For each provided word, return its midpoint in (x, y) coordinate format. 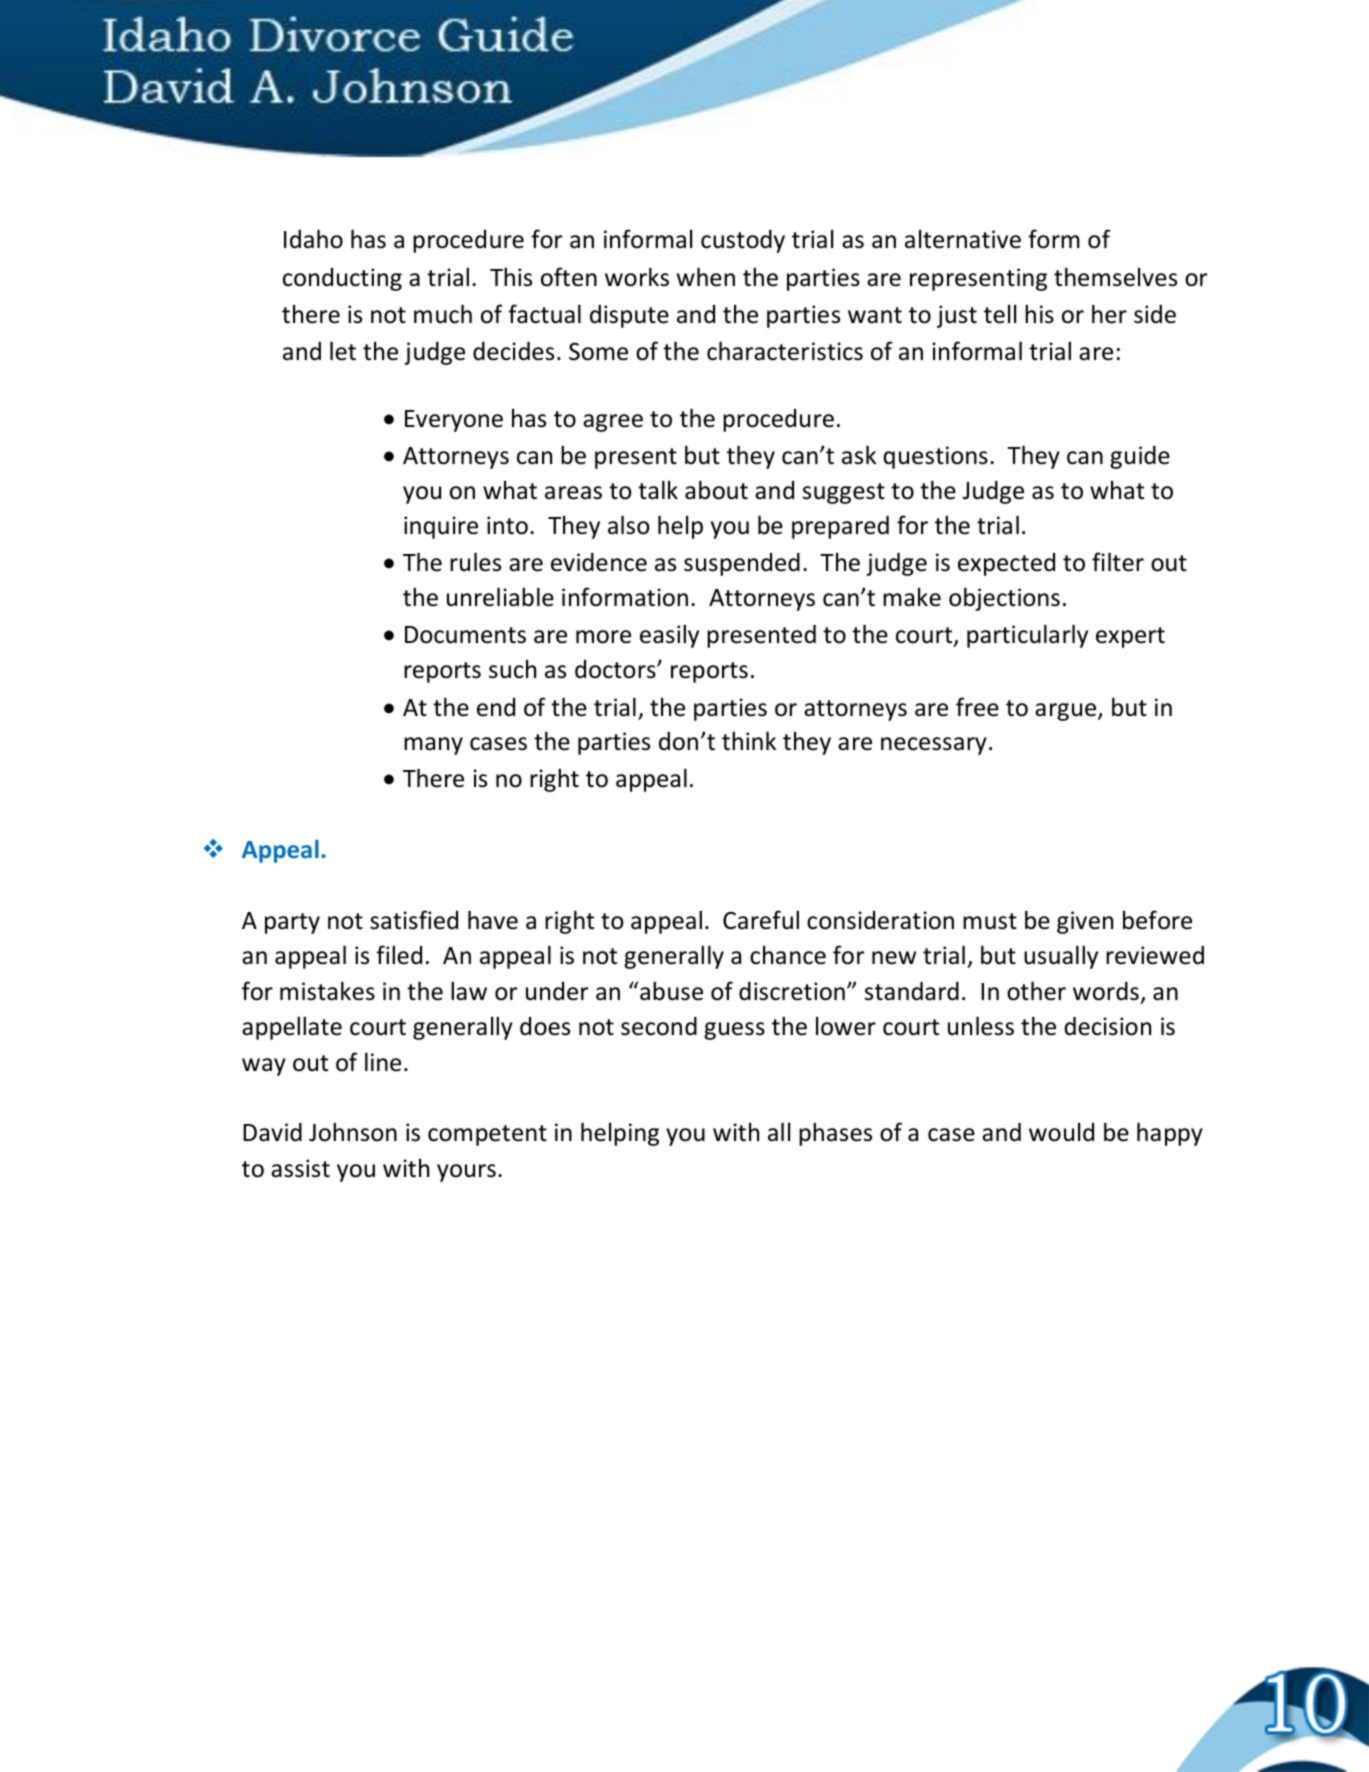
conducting (342, 279)
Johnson (353, 1132)
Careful (761, 920)
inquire (441, 527)
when (706, 277)
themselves (1115, 277)
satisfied (414, 920)
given (1085, 922)
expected (1006, 564)
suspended (742, 564)
